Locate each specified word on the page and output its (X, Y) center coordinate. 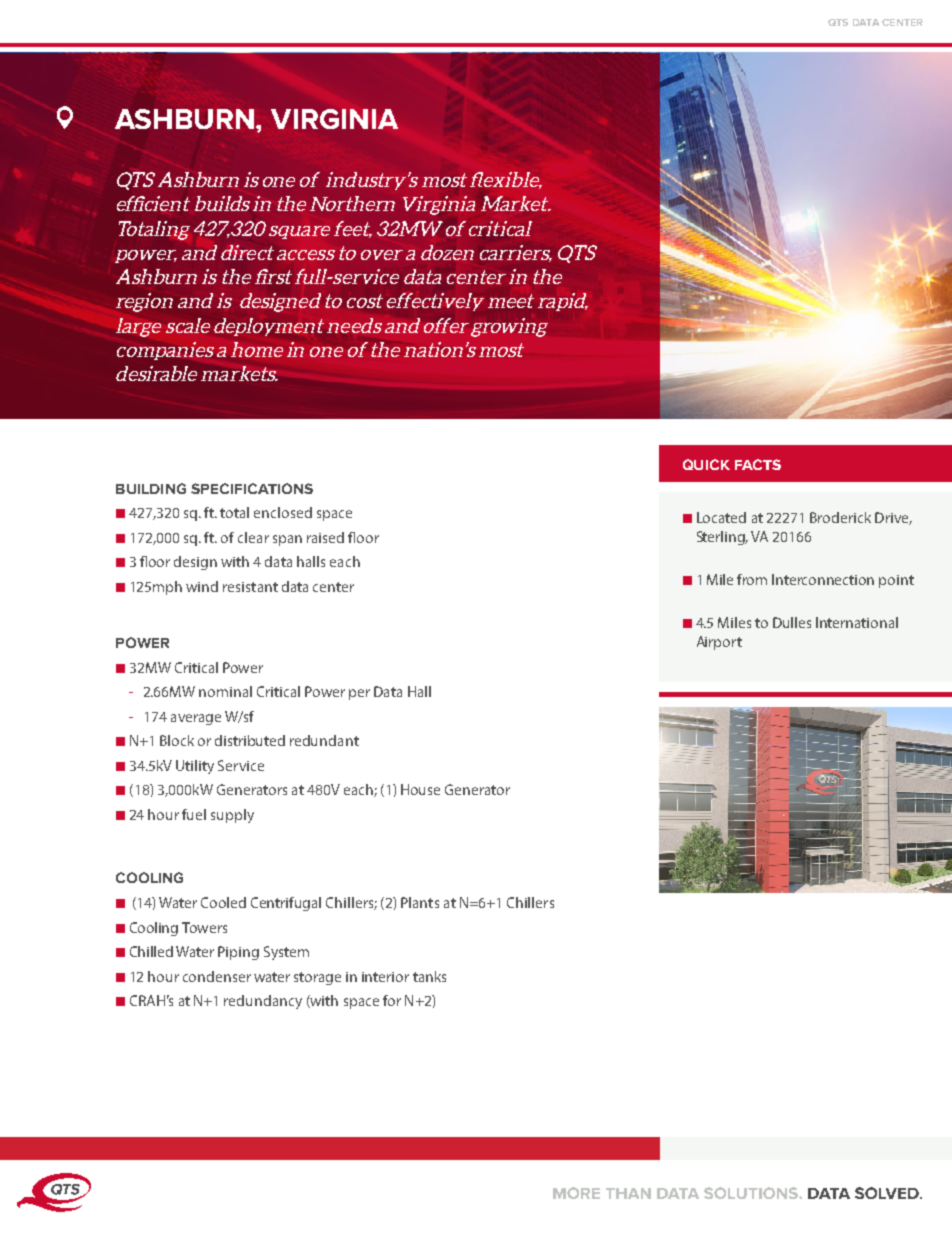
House (420, 789)
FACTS (758, 464)
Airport (719, 643)
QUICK (706, 464)
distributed (250, 740)
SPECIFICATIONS (252, 488)
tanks (429, 976)
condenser (217, 976)
